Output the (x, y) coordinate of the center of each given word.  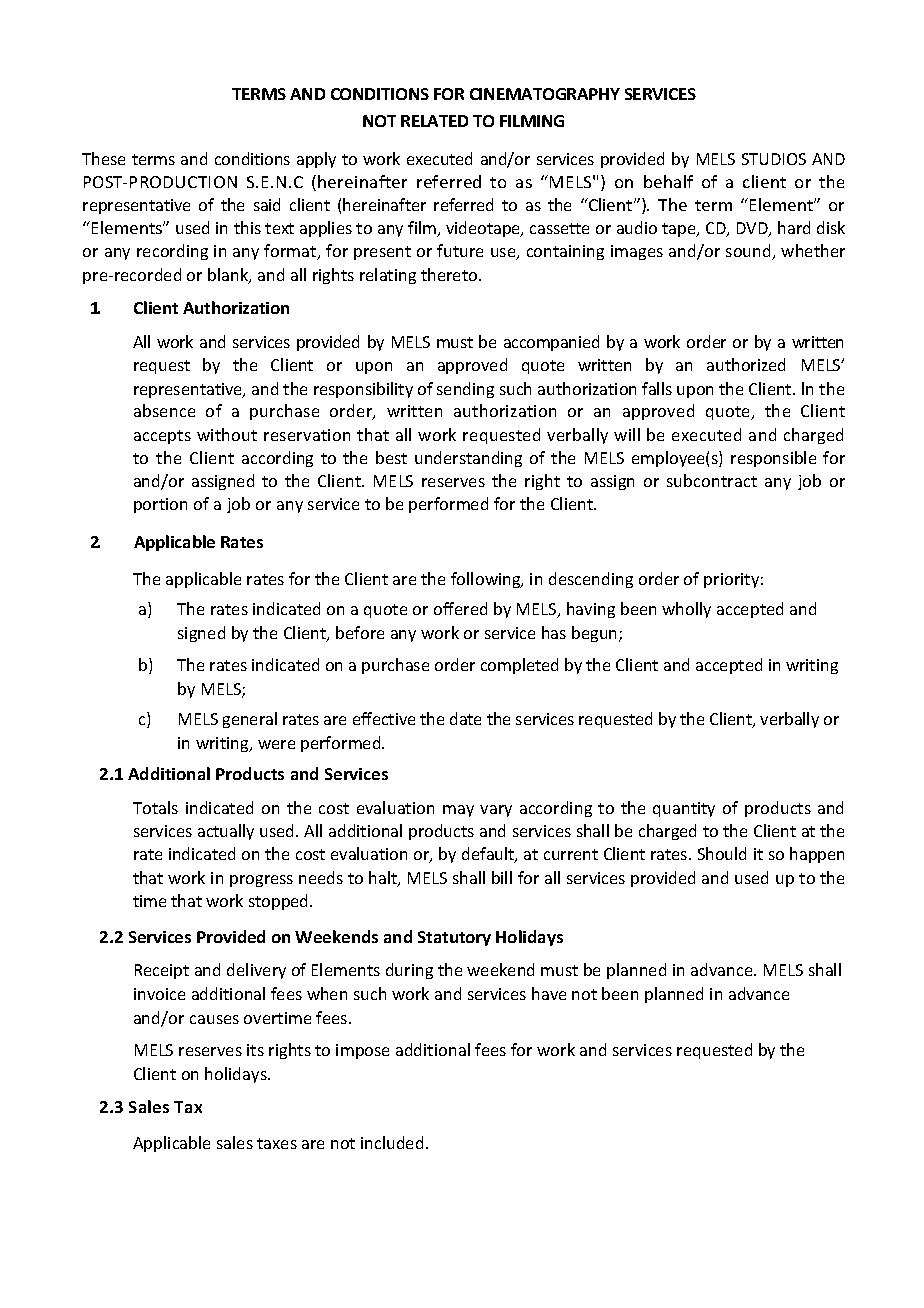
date (465, 718)
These (103, 158)
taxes (277, 1143)
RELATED (434, 121)
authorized (746, 364)
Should (722, 853)
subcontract (712, 480)
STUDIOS (774, 159)
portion (160, 505)
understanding (468, 459)
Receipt (162, 971)
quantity (684, 809)
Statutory (454, 938)
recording (172, 252)
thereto (450, 274)
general (250, 720)
